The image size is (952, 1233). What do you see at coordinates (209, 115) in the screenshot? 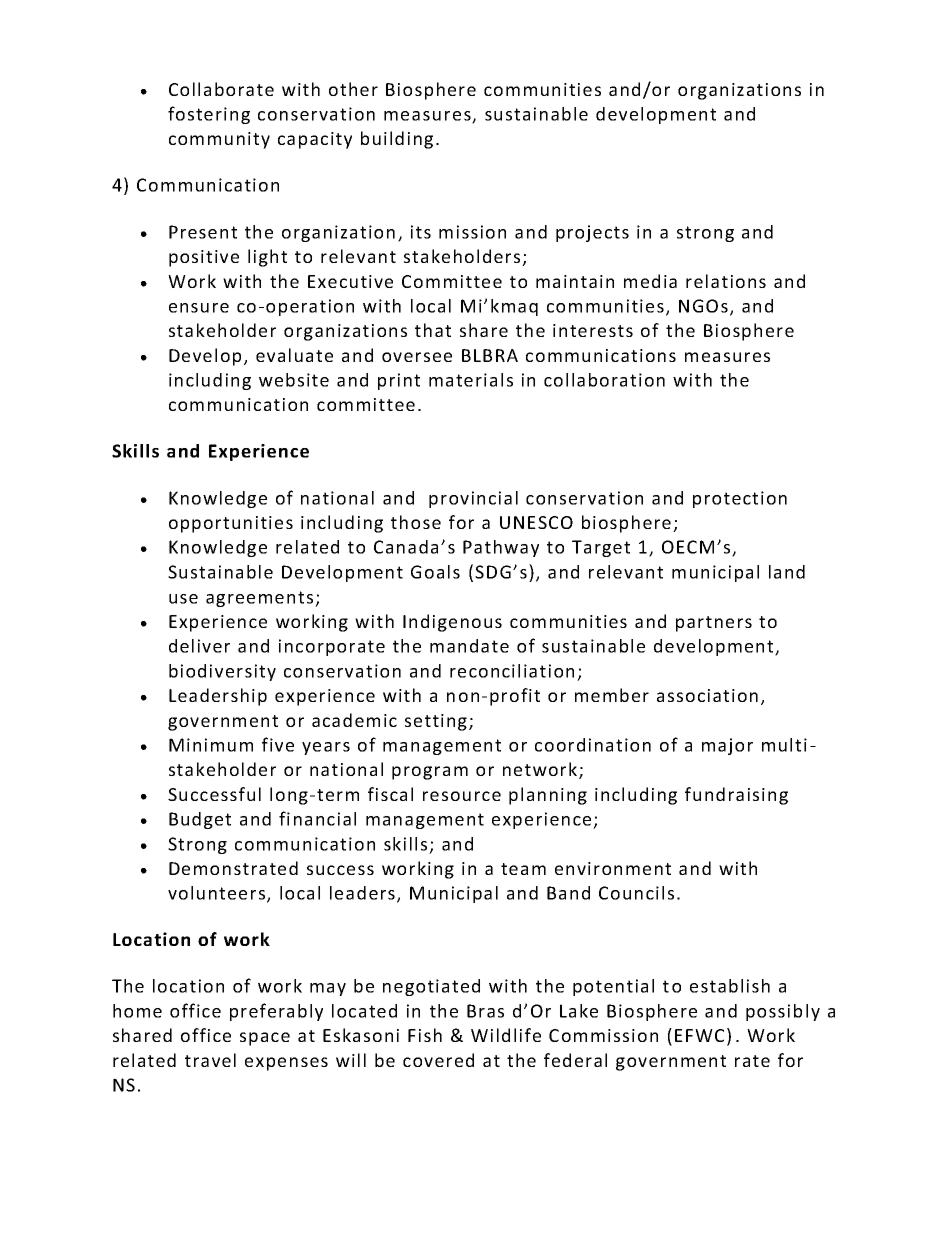
I see `fostering` at bounding box center [209, 115].
